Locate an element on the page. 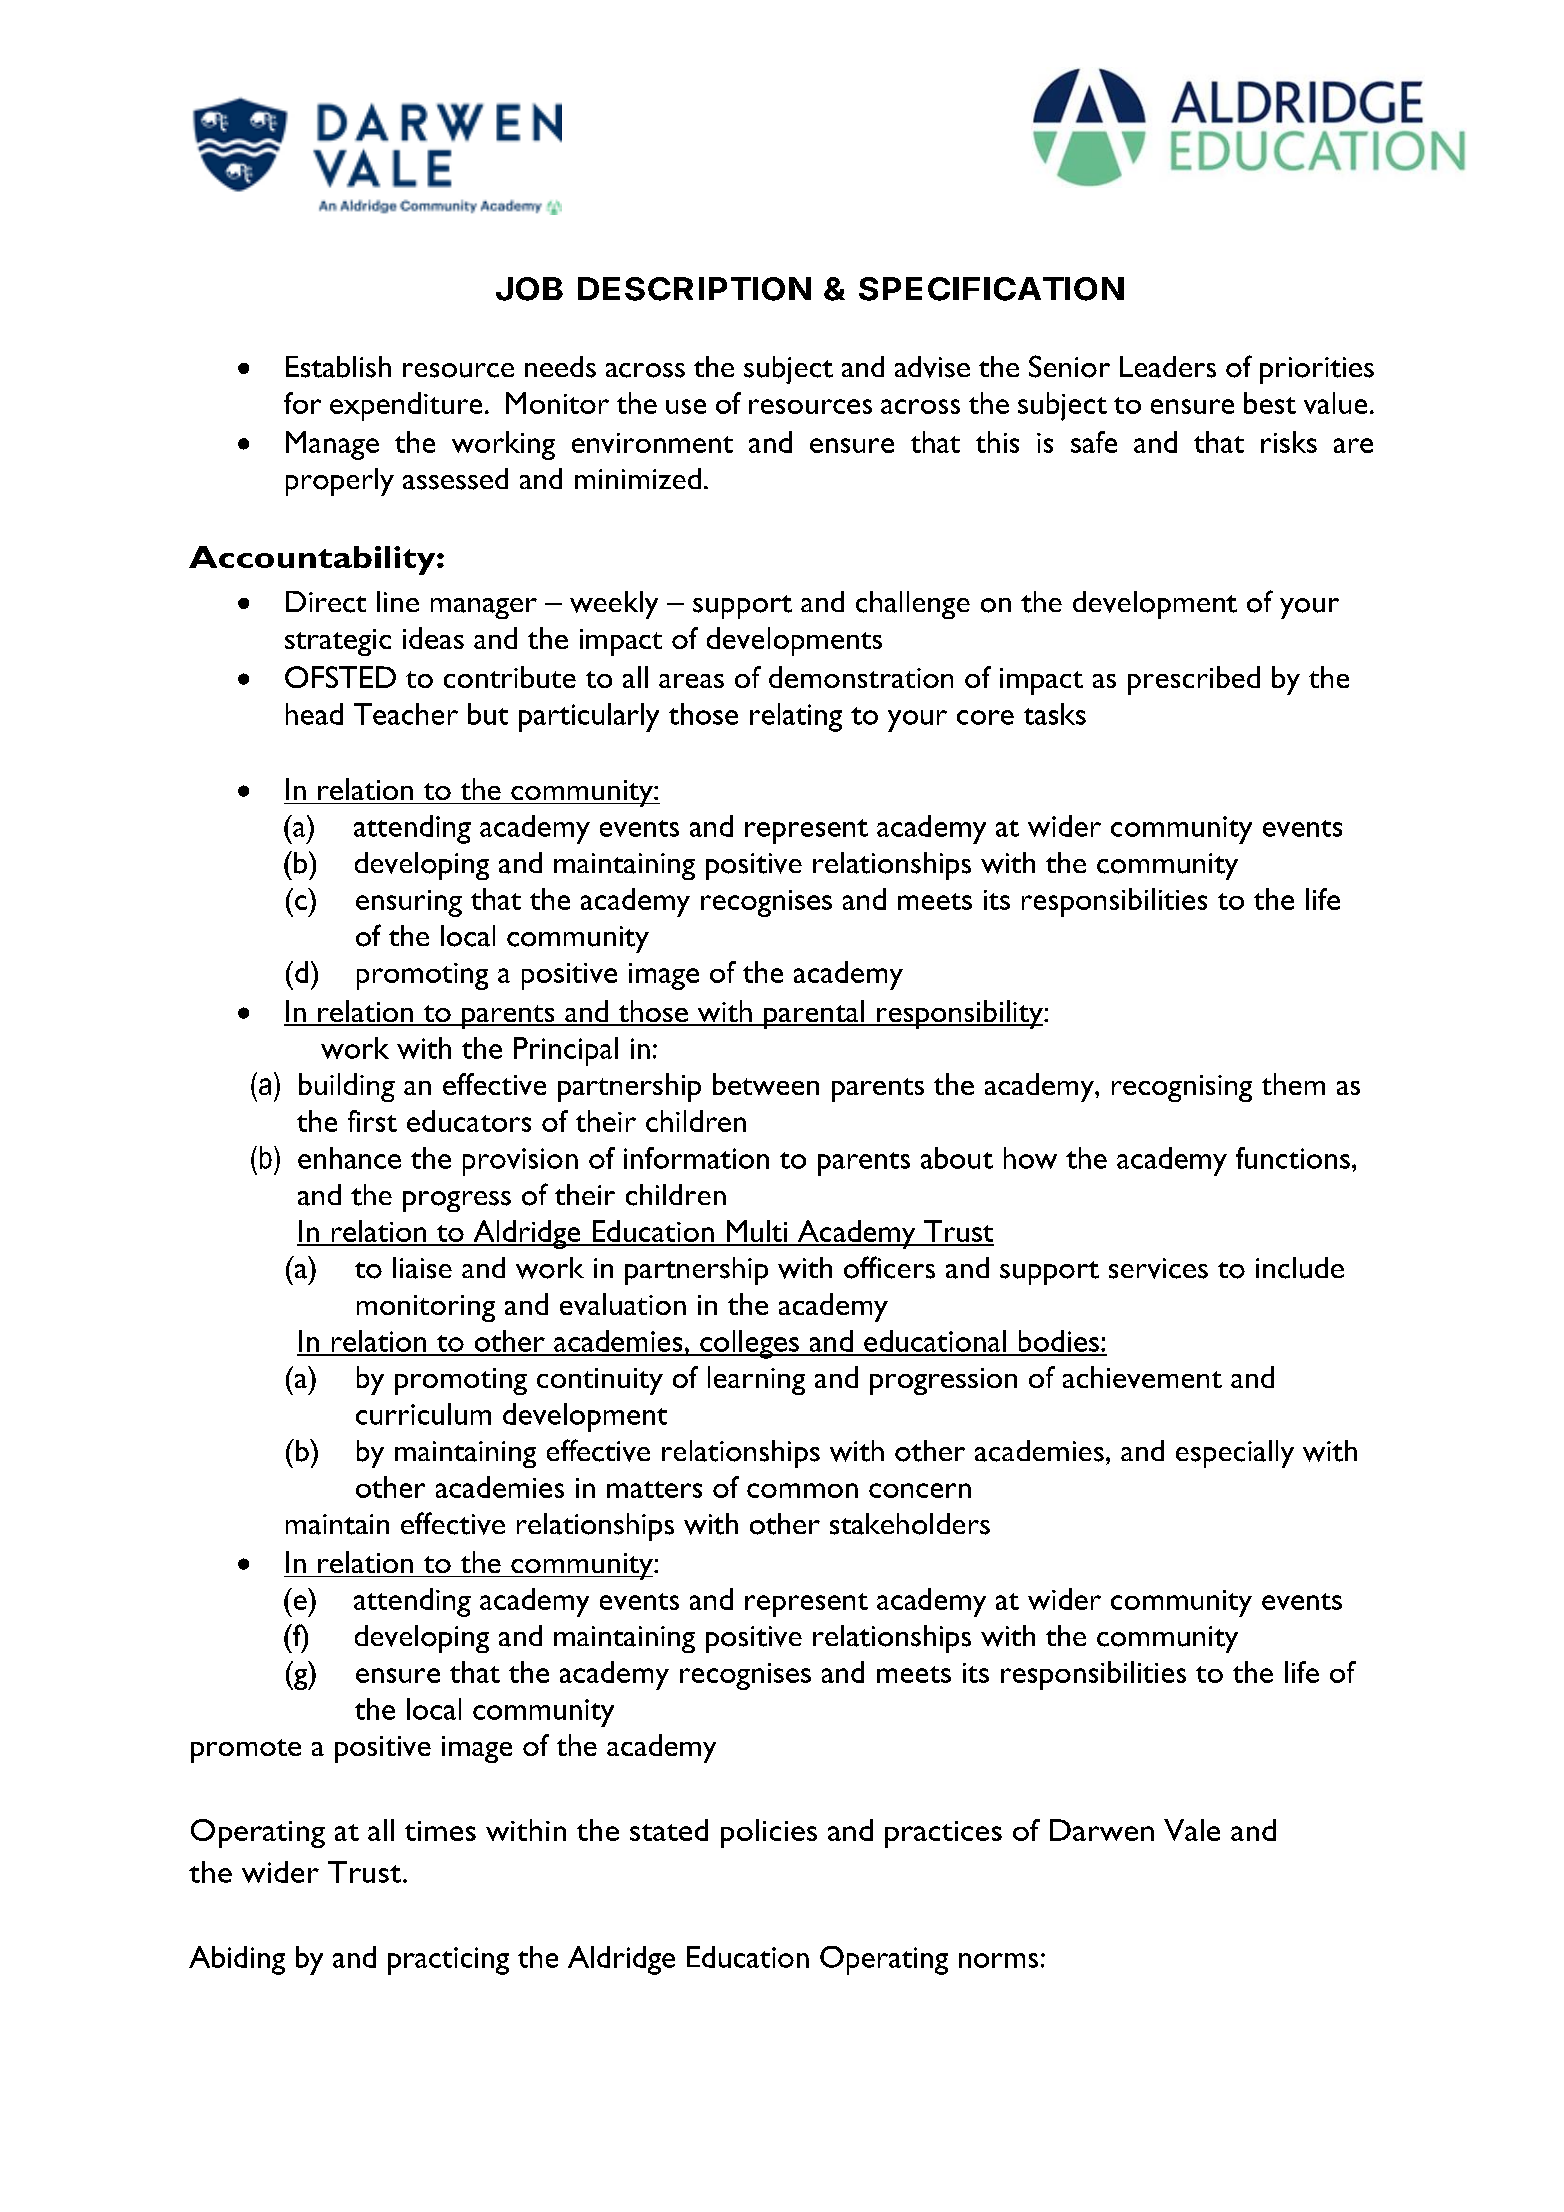 The height and width of the document is (2212, 1564). ensuring is located at coordinates (409, 903).
